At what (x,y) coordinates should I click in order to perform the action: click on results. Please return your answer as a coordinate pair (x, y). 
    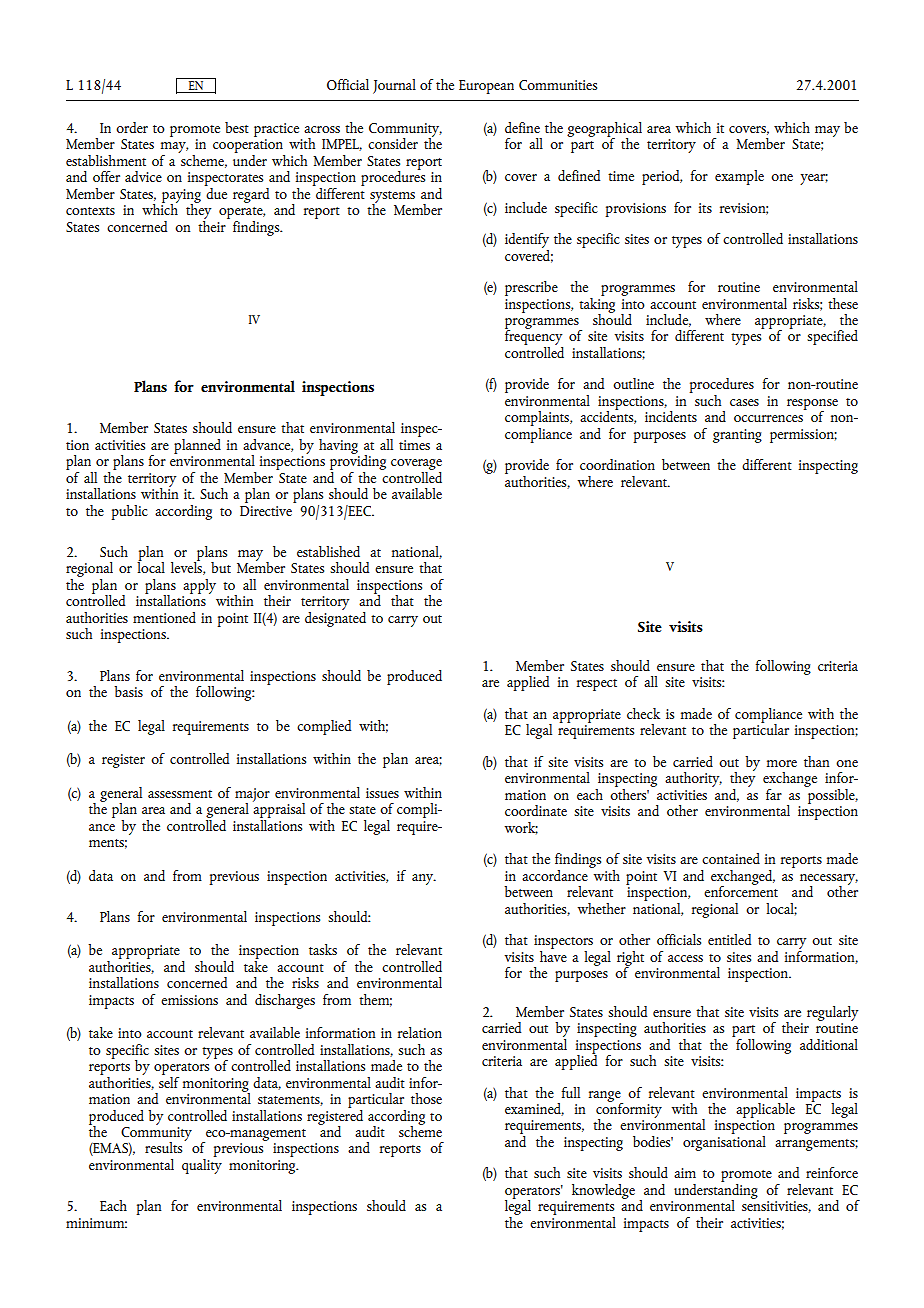
    Looking at the image, I should click on (165, 1146).
